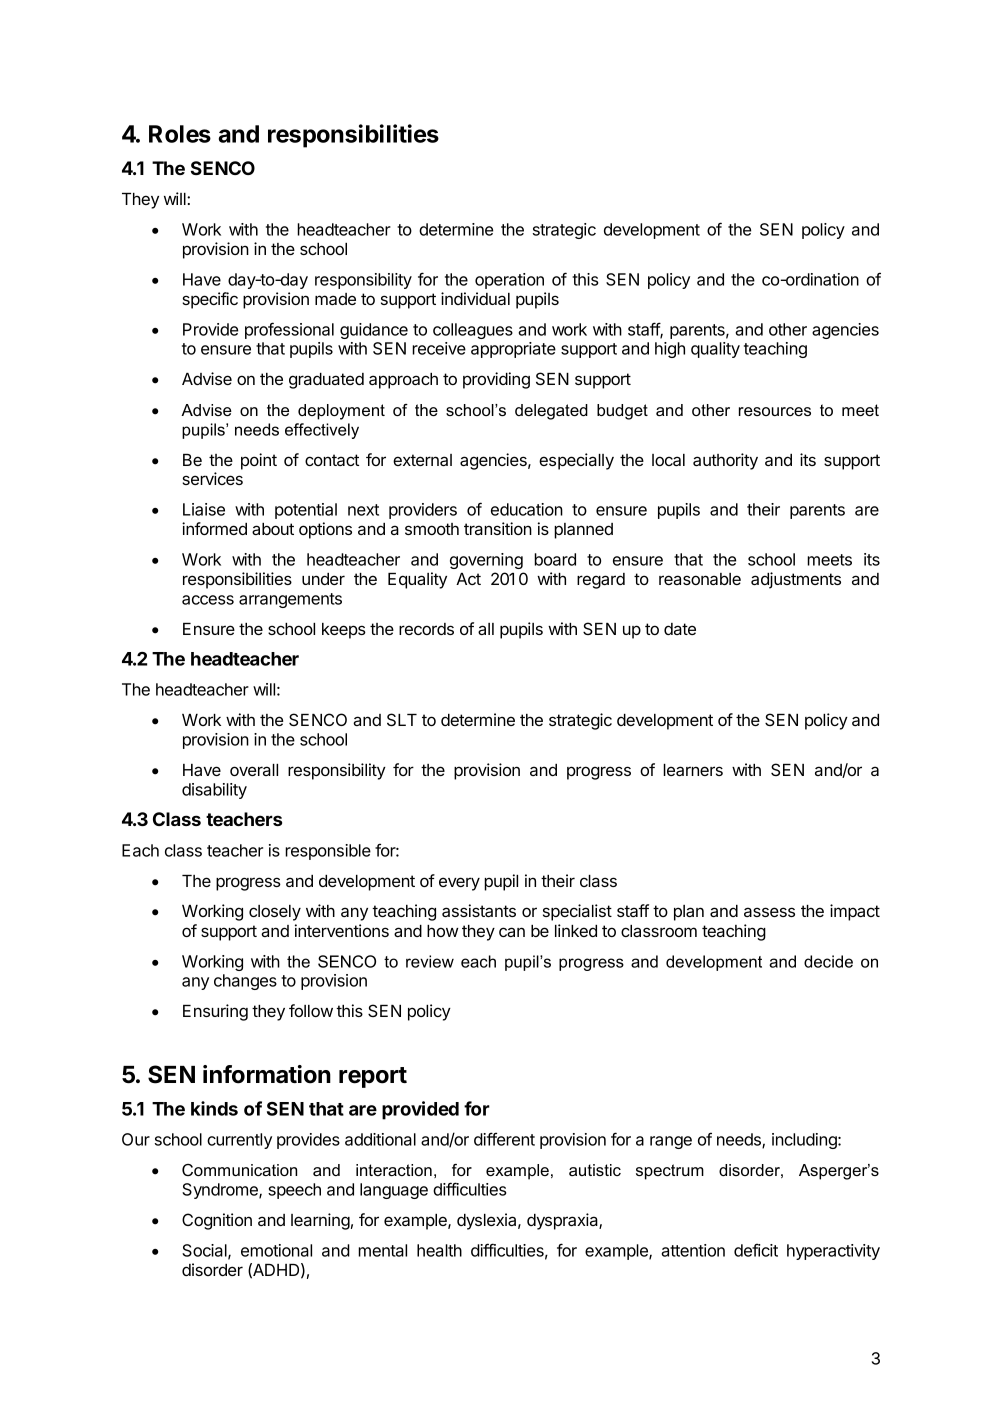 Image resolution: width=1001 pixels, height=1416 pixels. What do you see at coordinates (180, 134) in the document?
I see `Roles` at bounding box center [180, 134].
